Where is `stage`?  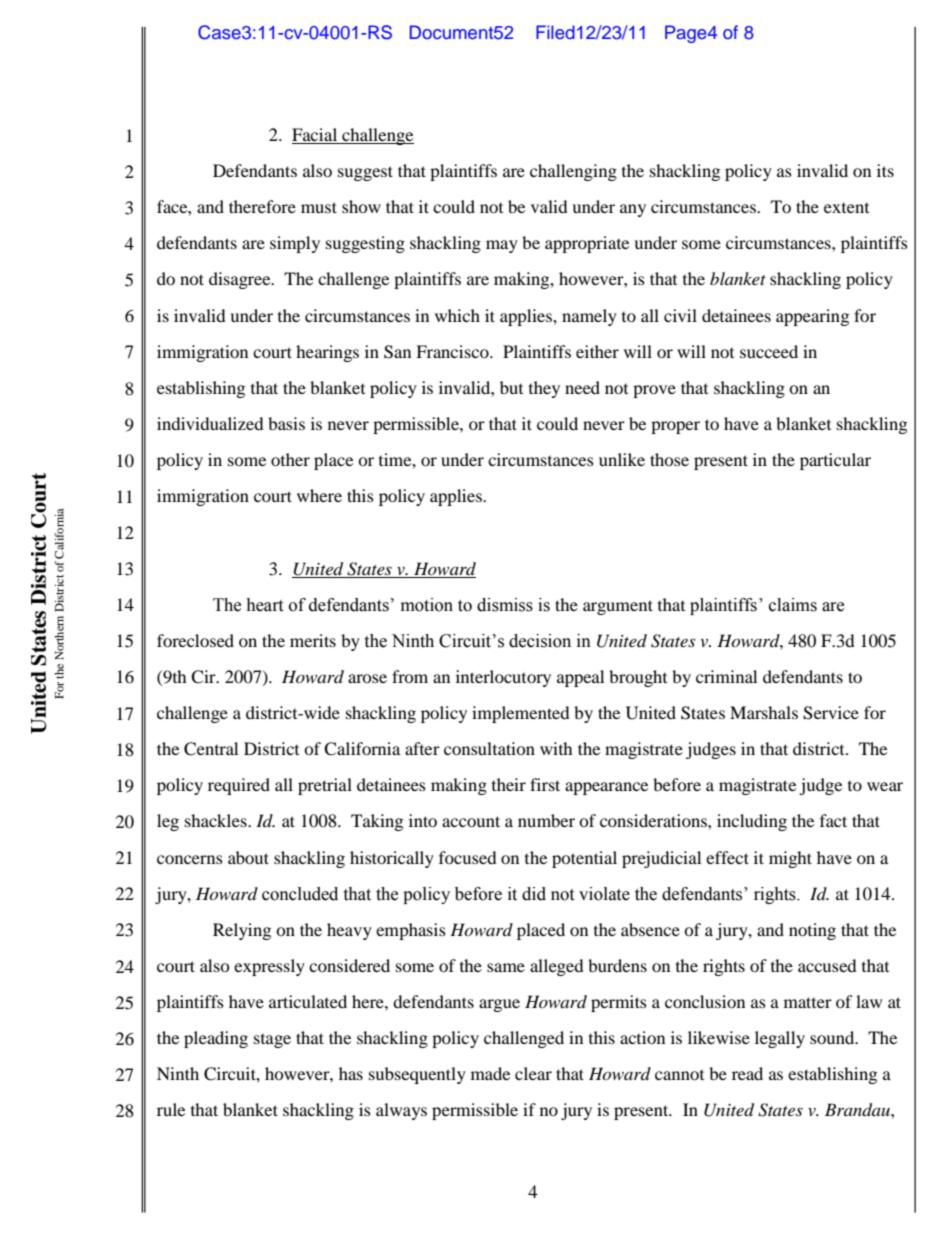
stage is located at coordinates (272, 1041).
